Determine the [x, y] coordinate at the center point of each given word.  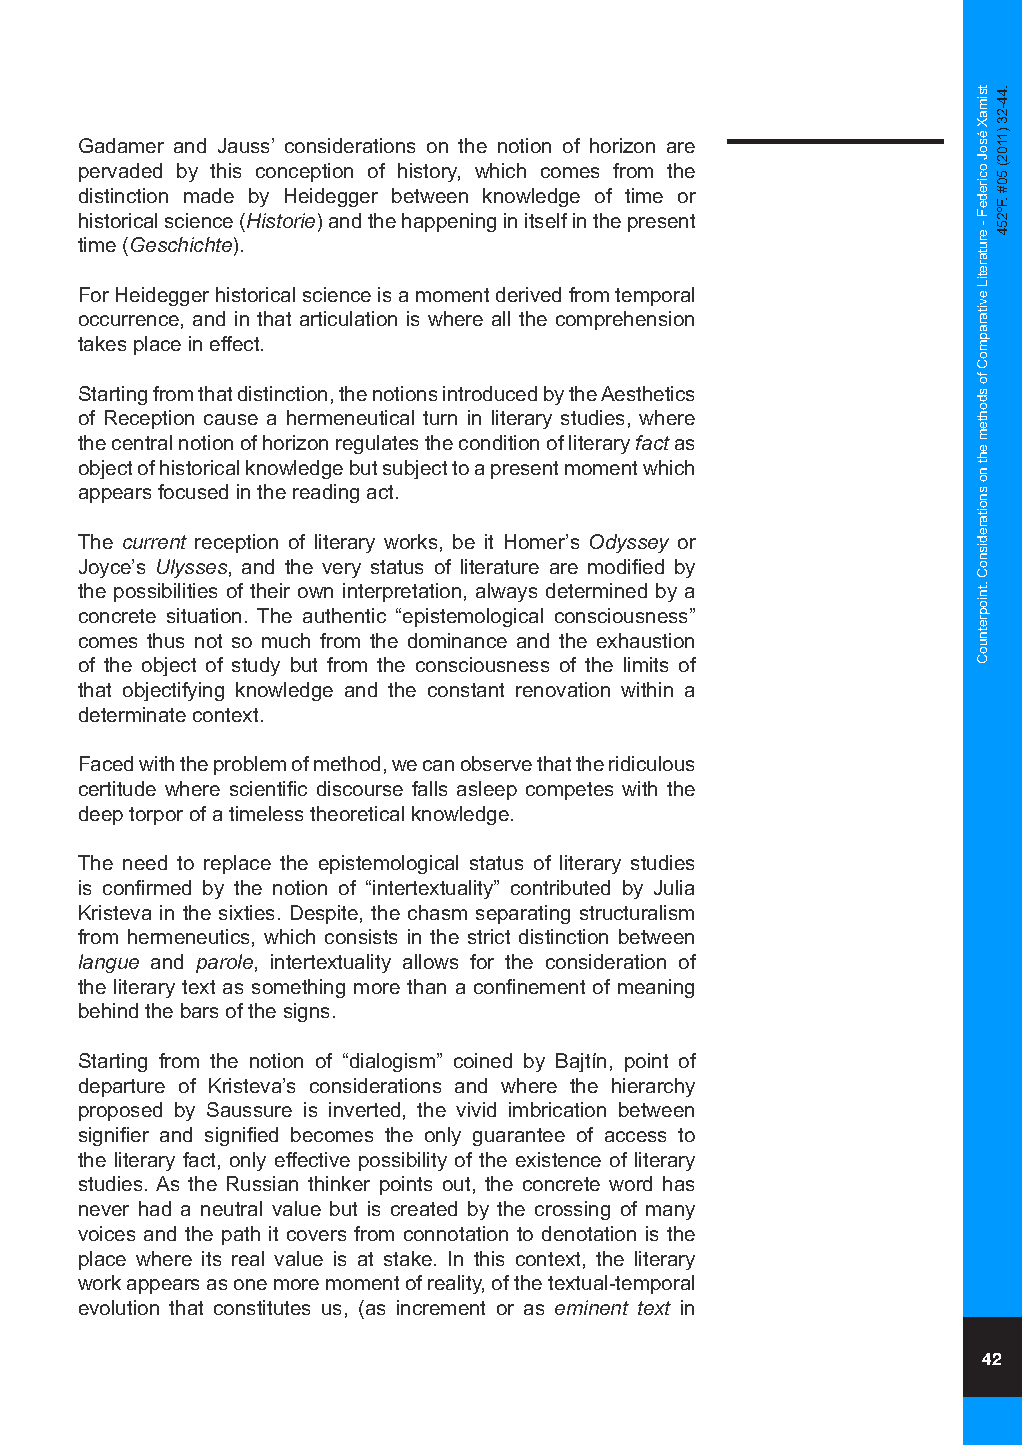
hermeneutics [188, 936]
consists [361, 936]
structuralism [637, 912]
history [429, 172]
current [155, 542]
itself [546, 220]
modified [626, 566]
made [209, 195]
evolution [119, 1307]
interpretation [402, 592]
